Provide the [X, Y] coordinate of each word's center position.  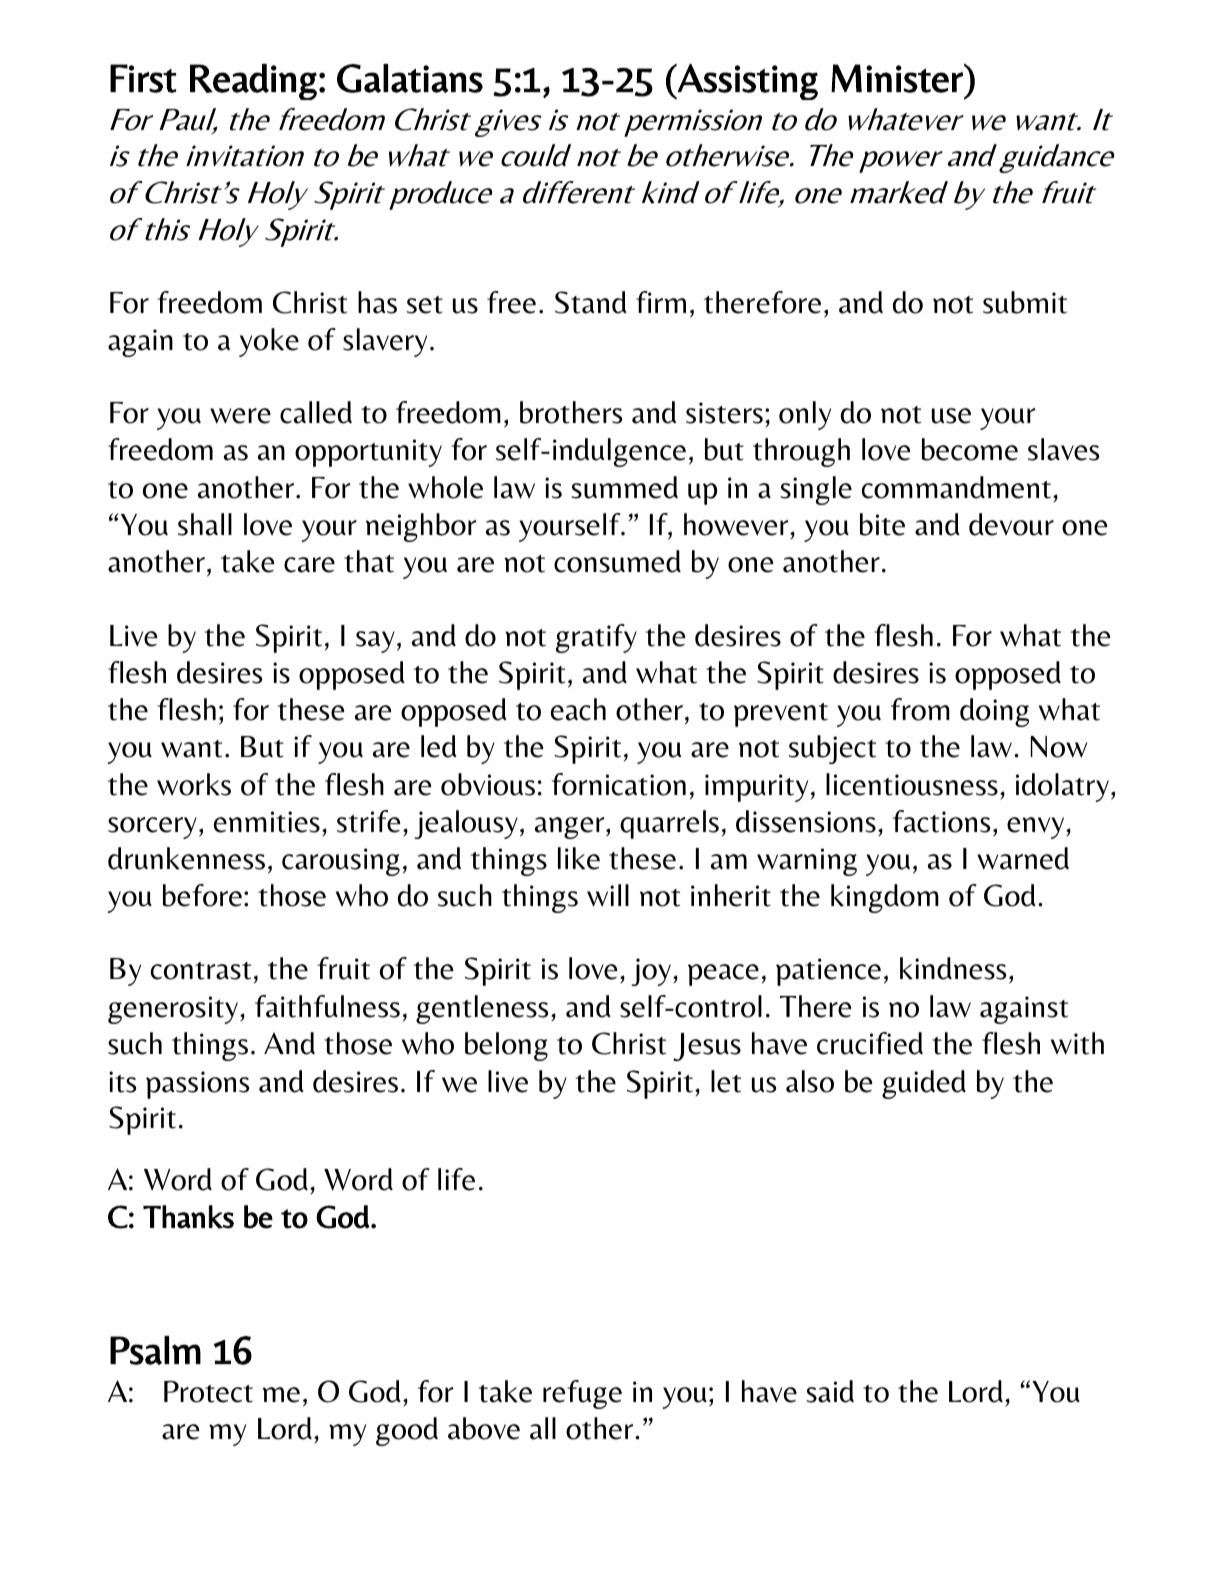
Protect [208, 1392]
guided [924, 1084]
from [920, 709]
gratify [596, 638]
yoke [269, 342]
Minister [898, 78]
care [309, 565]
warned [1023, 858]
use [951, 416]
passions [197, 1085]
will [608, 895]
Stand [591, 302]
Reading [253, 82]
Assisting [747, 82]
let [726, 1081]
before [202, 895]
